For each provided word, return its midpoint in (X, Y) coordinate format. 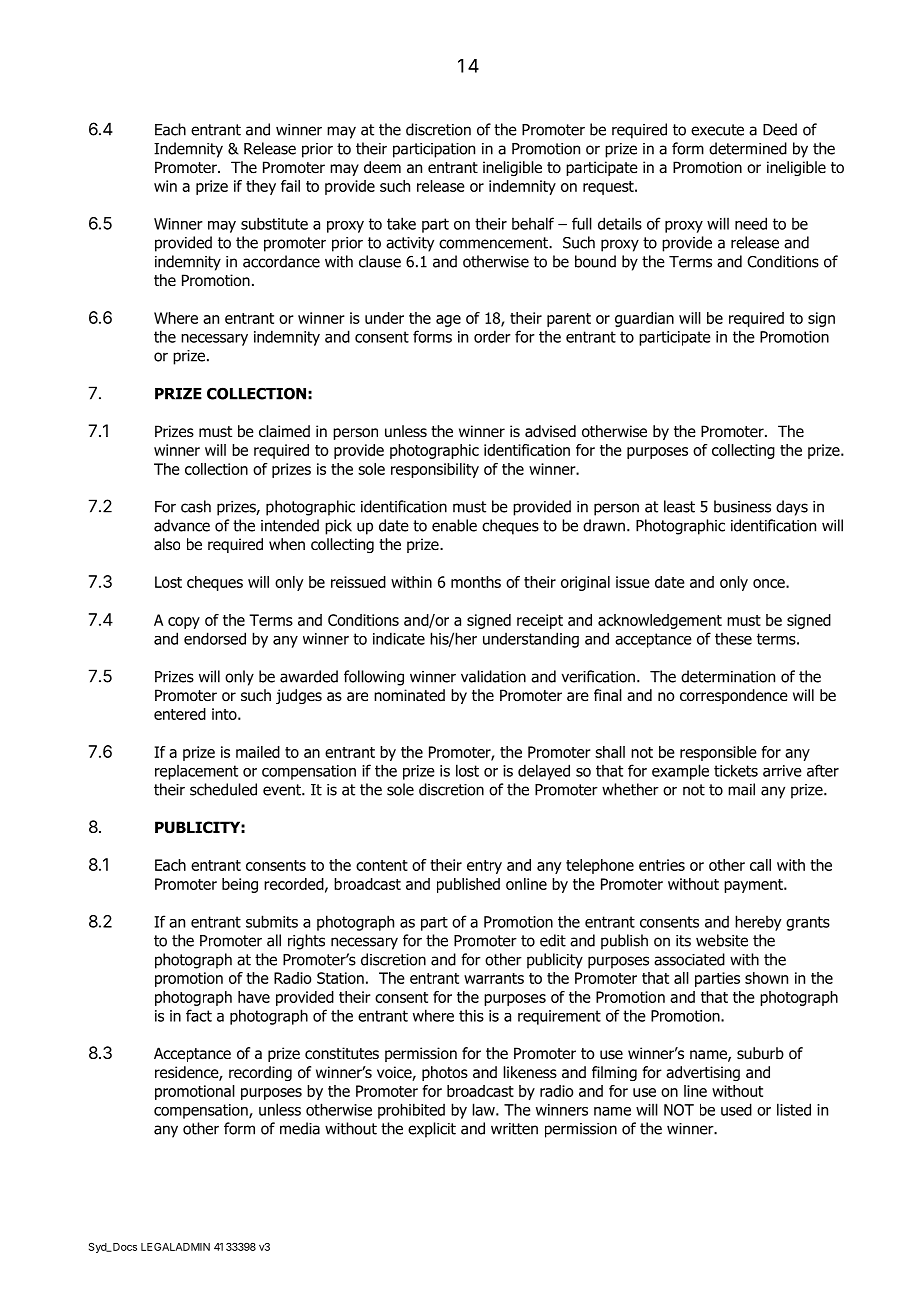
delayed (544, 772)
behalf (533, 223)
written (514, 1129)
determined (748, 148)
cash (196, 506)
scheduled (223, 789)
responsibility (435, 470)
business (742, 506)
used (736, 1109)
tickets (736, 770)
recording (260, 1073)
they (261, 187)
